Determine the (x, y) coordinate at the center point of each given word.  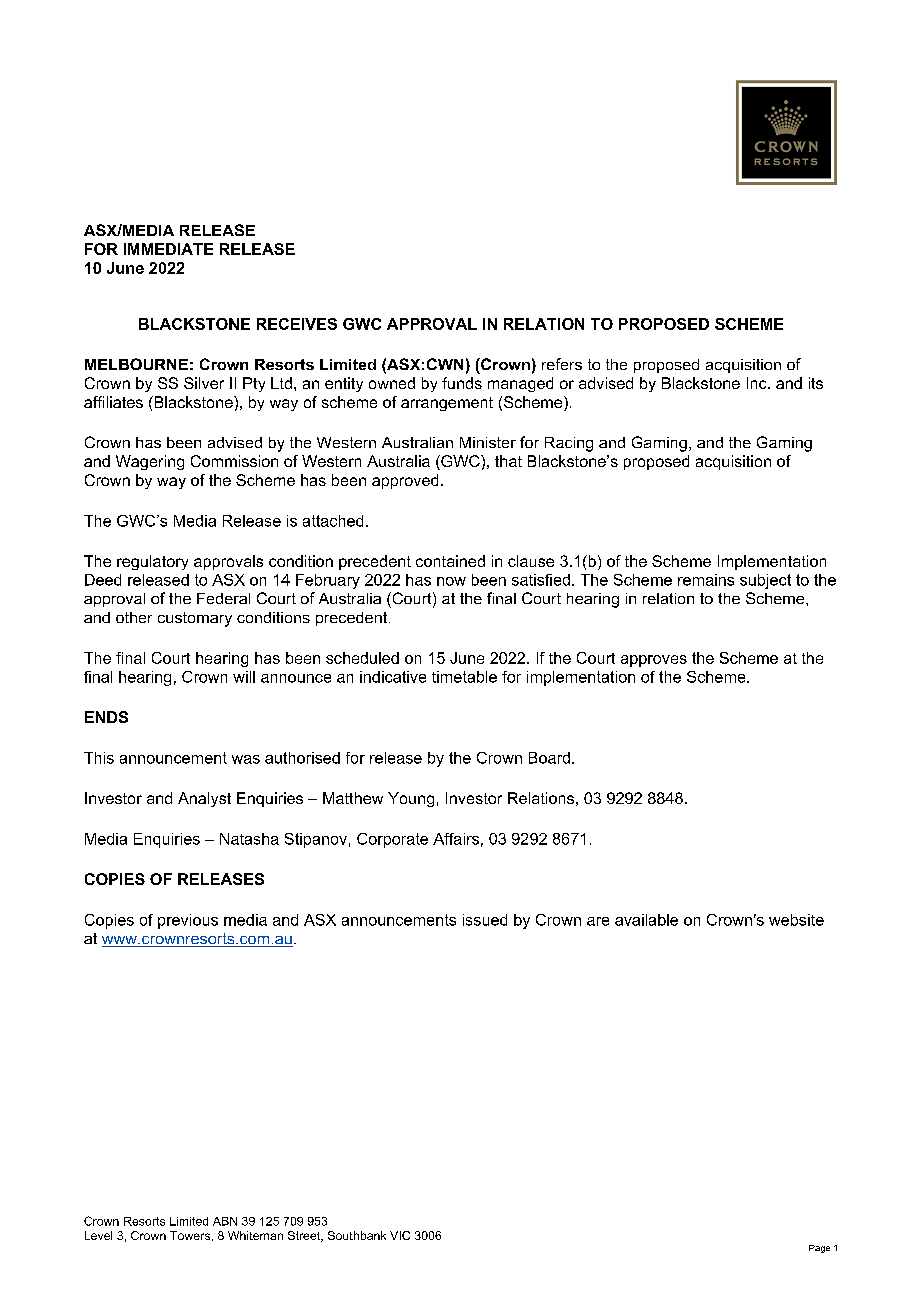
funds (462, 383)
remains (706, 580)
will (244, 677)
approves (654, 661)
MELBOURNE (136, 364)
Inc (758, 383)
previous (188, 921)
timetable (464, 677)
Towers (191, 1236)
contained (450, 561)
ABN (225, 1221)
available (646, 920)
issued (485, 920)
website (796, 920)
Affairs (456, 839)
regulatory (152, 562)
